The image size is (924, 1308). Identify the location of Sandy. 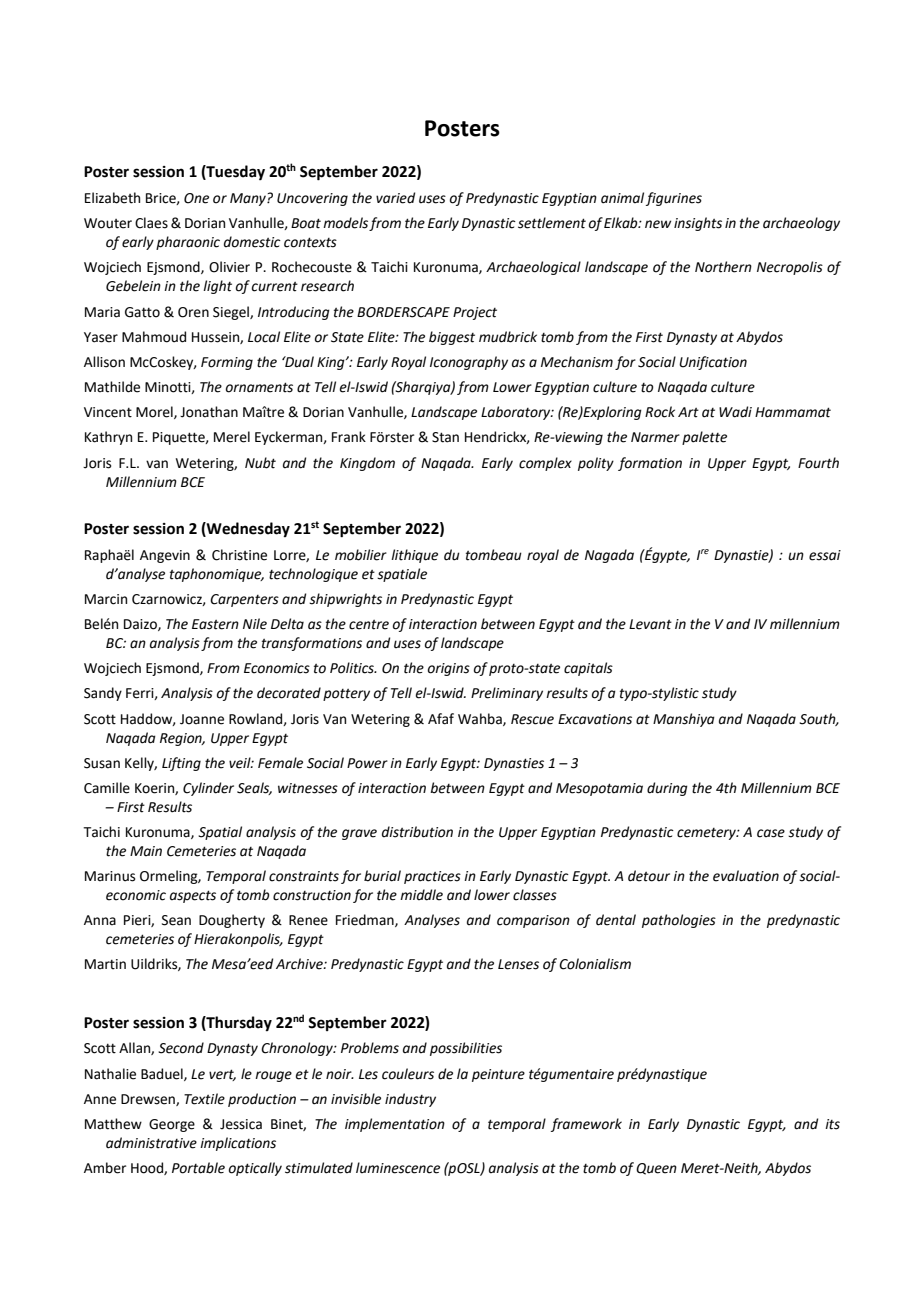
(103, 694).
